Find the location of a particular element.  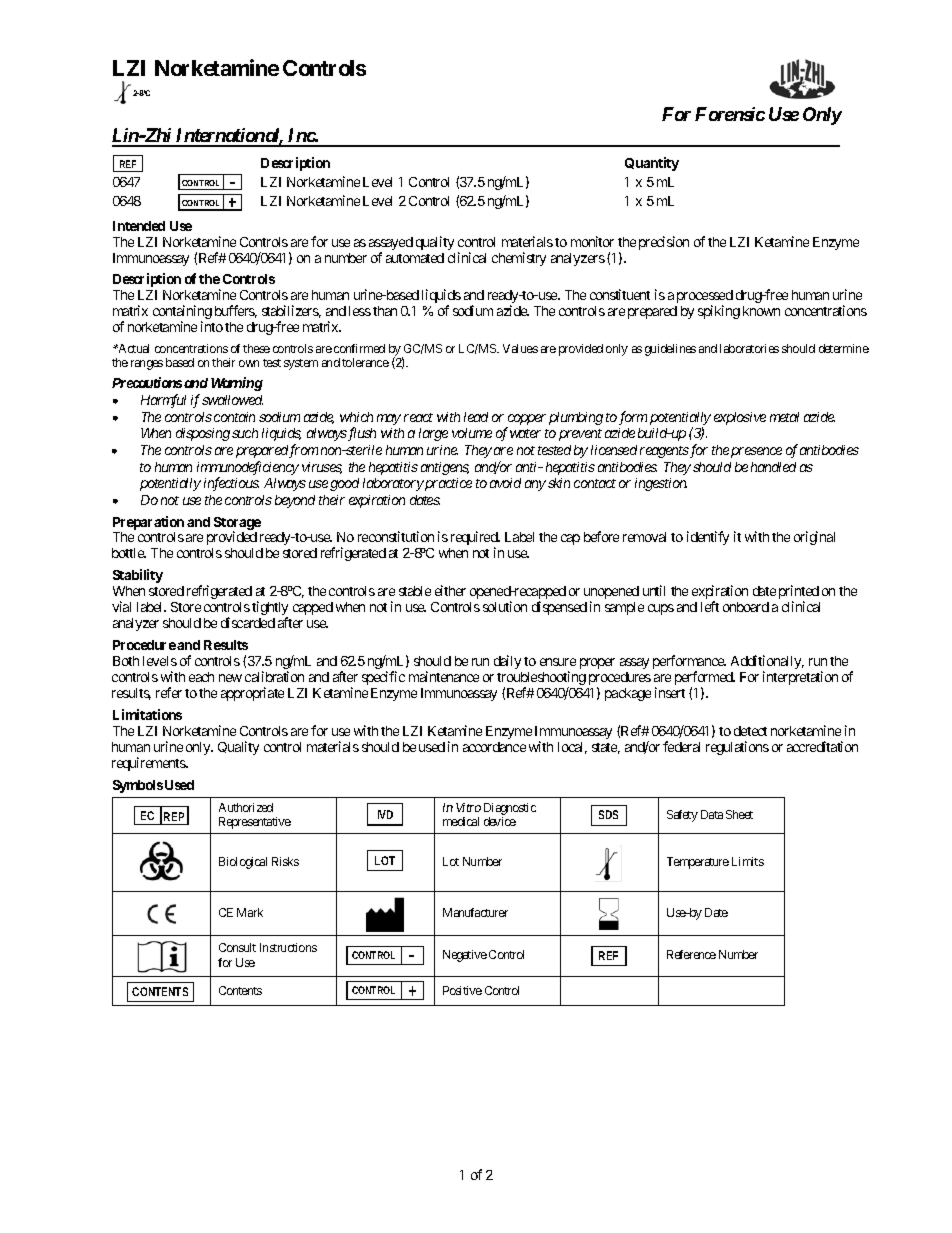

Limits is located at coordinates (748, 861).
